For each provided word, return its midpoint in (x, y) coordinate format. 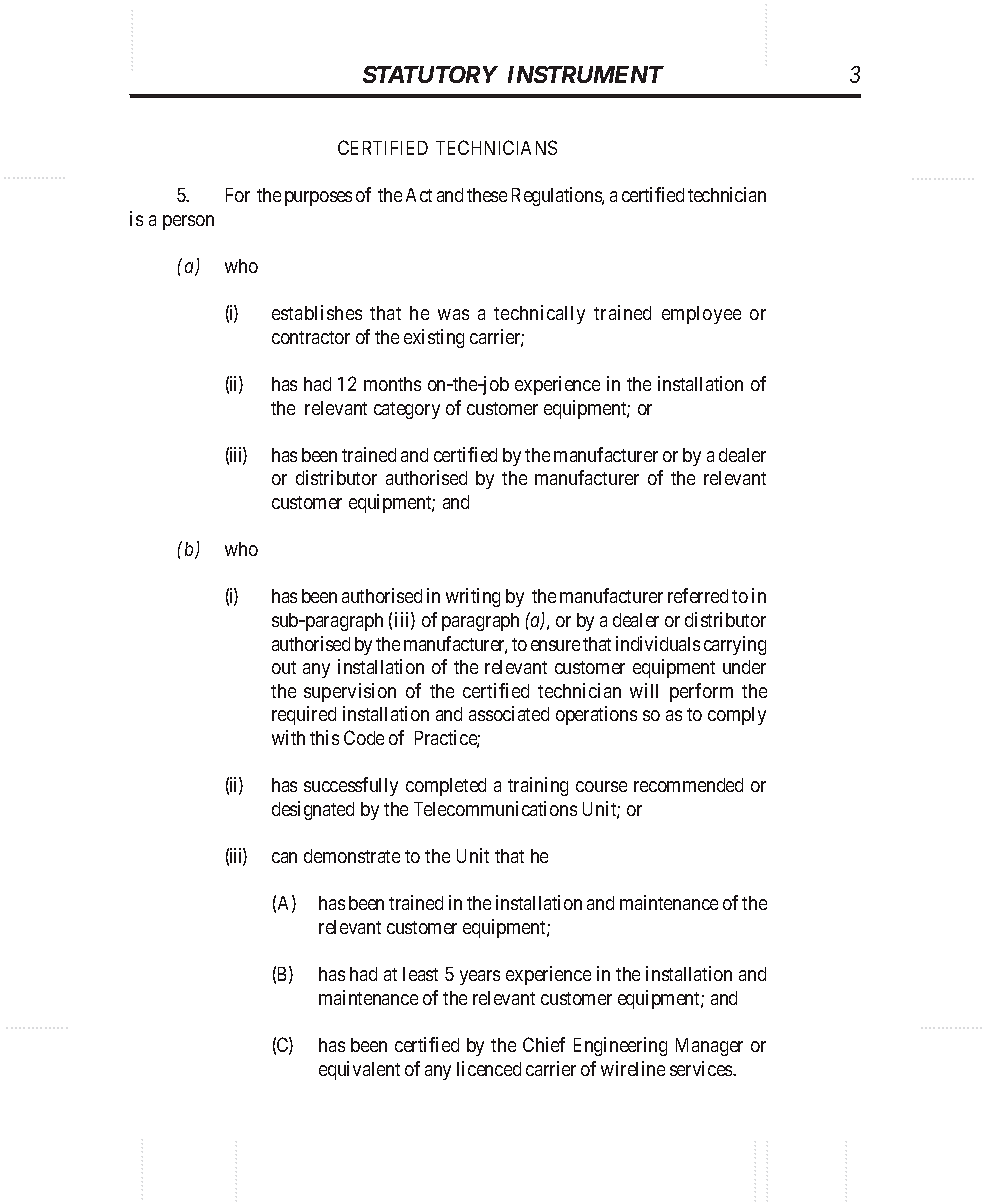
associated (509, 713)
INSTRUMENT (586, 74)
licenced (489, 1068)
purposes (318, 198)
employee (701, 315)
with (288, 737)
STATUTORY (430, 74)
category (407, 410)
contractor (311, 337)
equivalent (359, 1070)
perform (701, 692)
